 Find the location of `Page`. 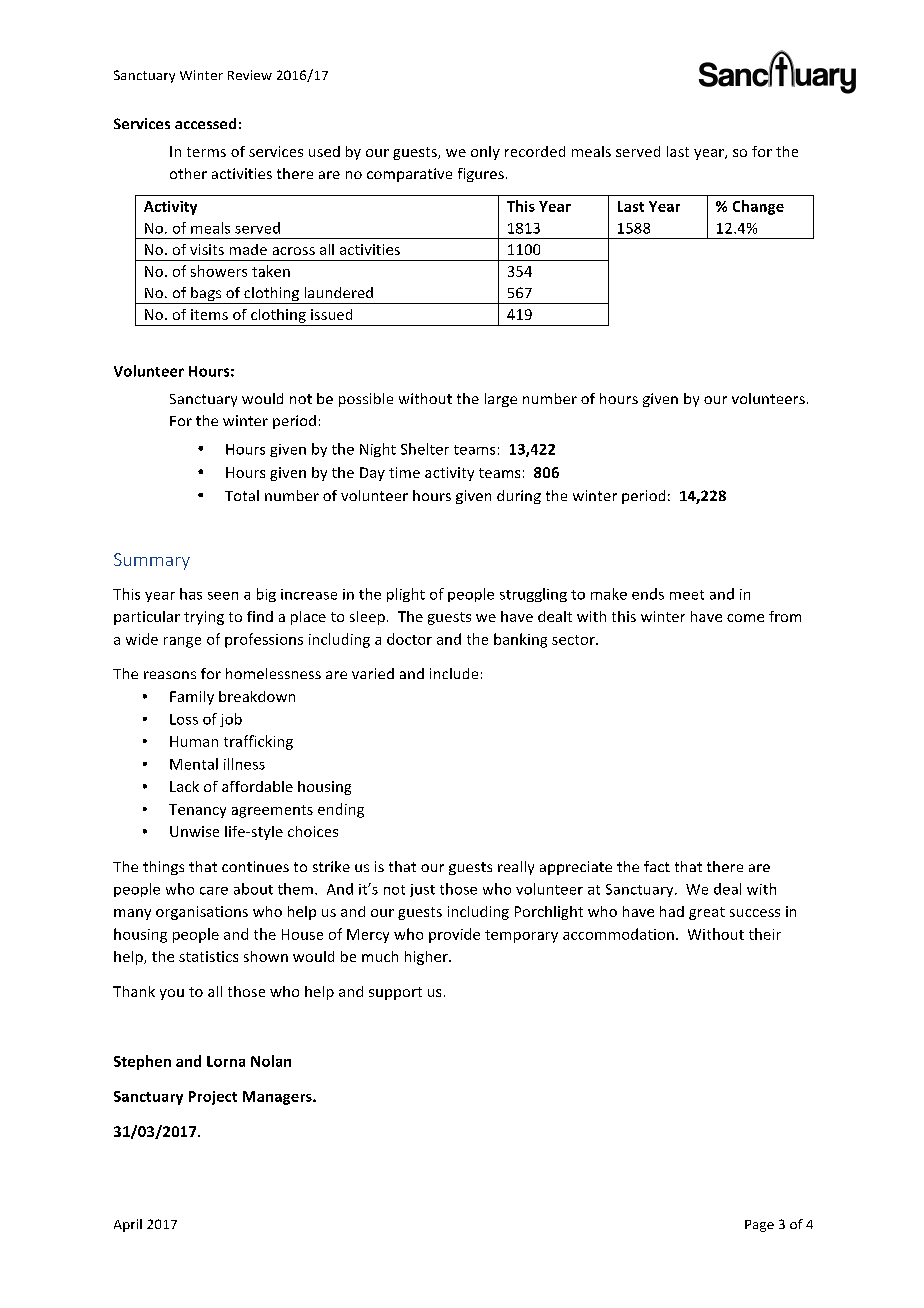

Page is located at coordinates (759, 1226).
